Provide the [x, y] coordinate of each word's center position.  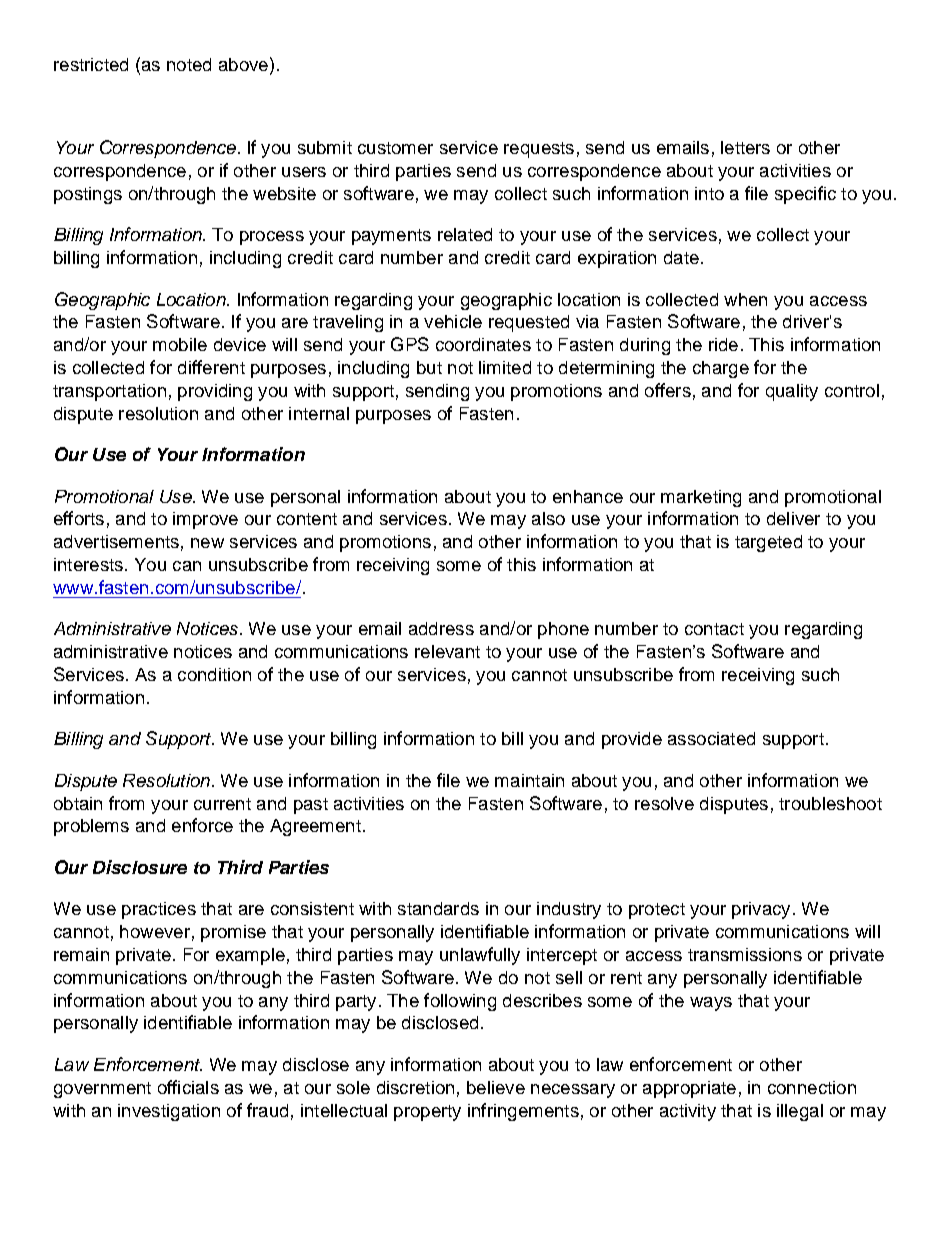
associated [711, 738]
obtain [78, 803]
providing [215, 392]
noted [189, 64]
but [429, 367]
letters [745, 147]
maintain [529, 780]
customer [395, 148]
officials [188, 1087]
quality [792, 392]
